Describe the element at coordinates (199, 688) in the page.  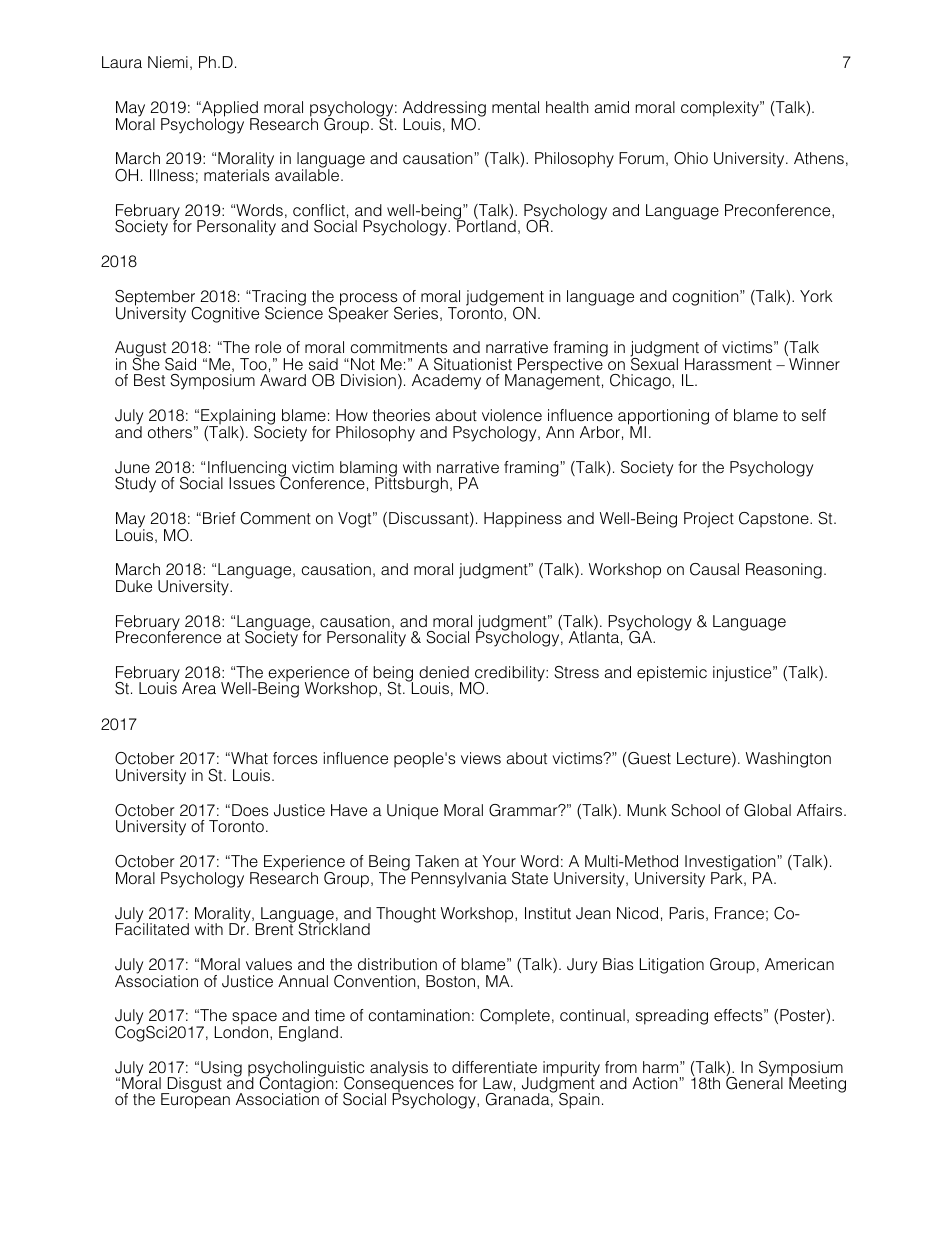
I see `Area` at that location.
